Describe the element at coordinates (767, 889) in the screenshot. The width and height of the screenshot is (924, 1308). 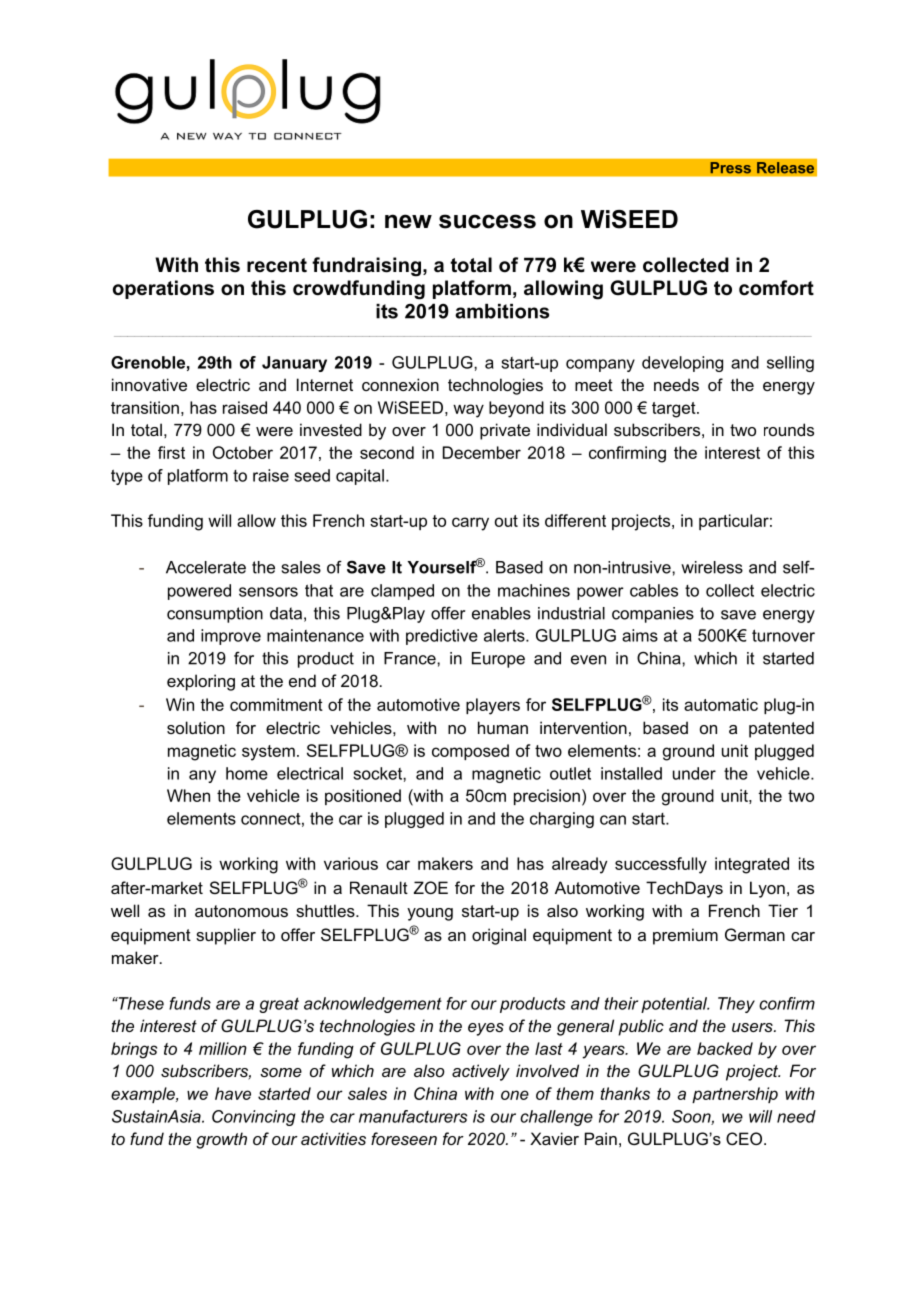
I see `Lyon` at that location.
